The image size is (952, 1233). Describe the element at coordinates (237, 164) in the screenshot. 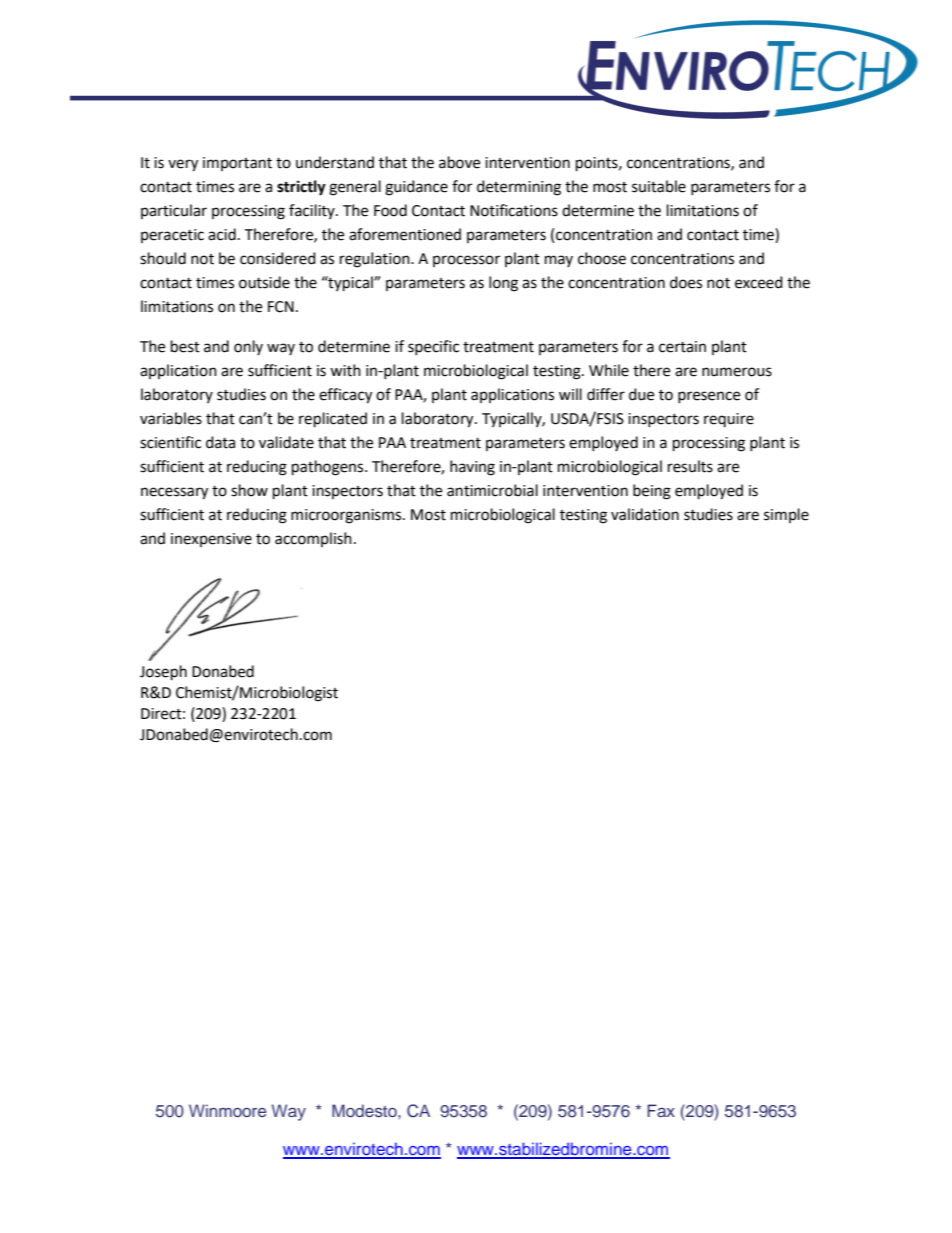

I see `important` at that location.
